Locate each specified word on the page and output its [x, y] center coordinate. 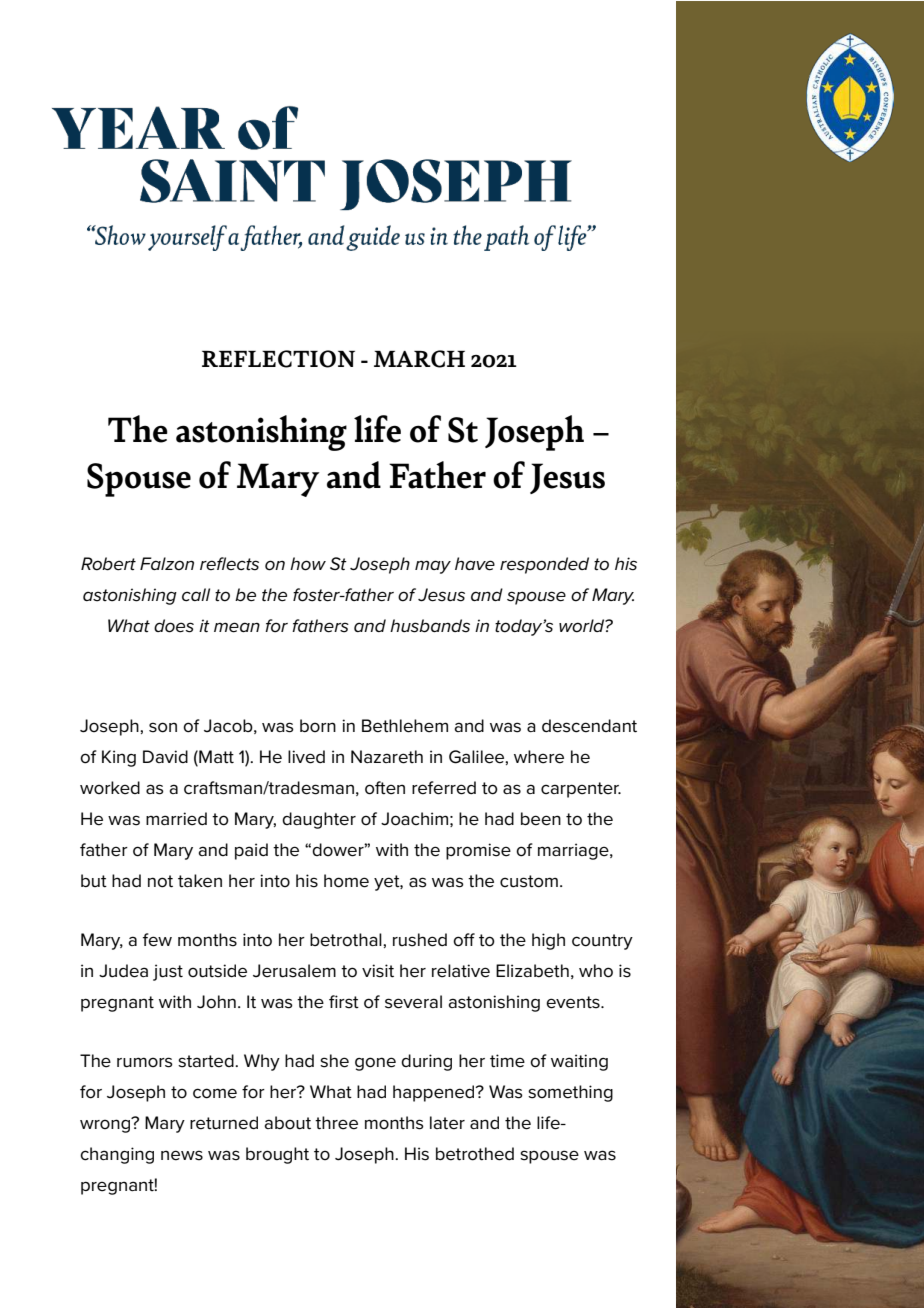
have [475, 564]
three [336, 1123]
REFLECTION [278, 359]
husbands [430, 626]
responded [544, 565]
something [570, 1093]
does [174, 626]
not [160, 881]
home [346, 881]
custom [529, 881]
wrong [106, 1125]
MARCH [419, 359]
